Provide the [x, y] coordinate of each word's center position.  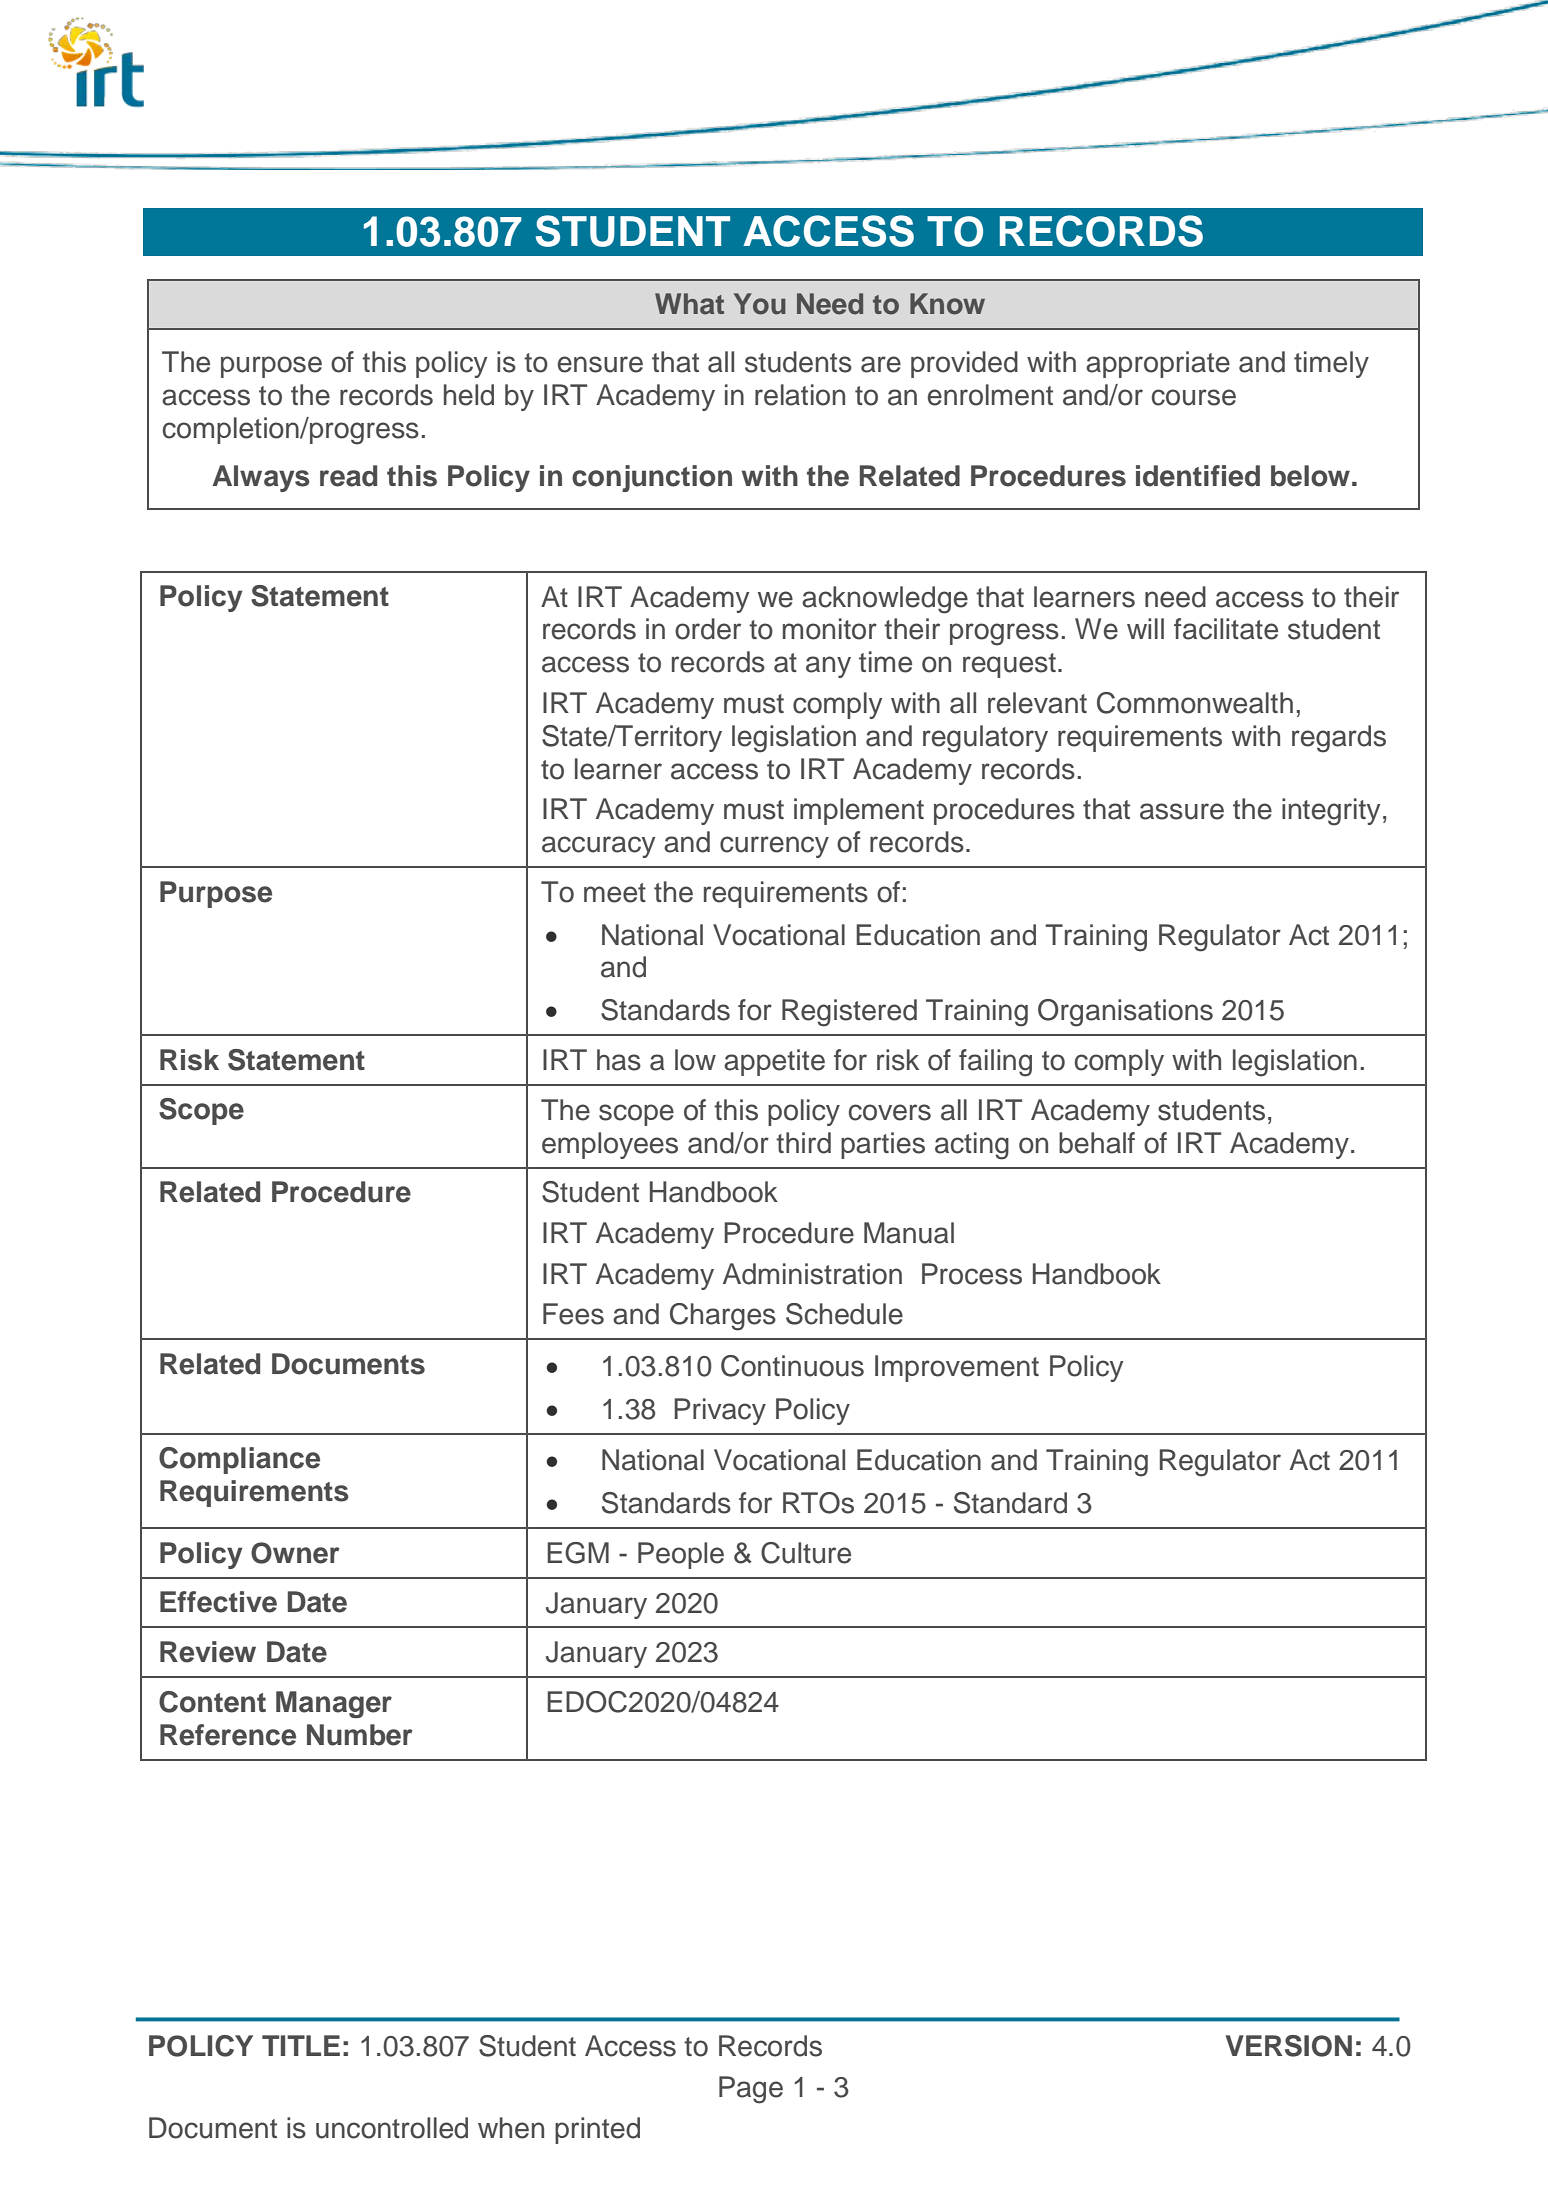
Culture [806, 1553]
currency [774, 847]
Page [751, 2090]
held [469, 395]
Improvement [957, 1368]
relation [800, 395]
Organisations [1125, 1013]
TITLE [301, 2045]
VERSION [1289, 2046]
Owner [295, 1553]
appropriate [1158, 364]
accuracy [598, 847]
